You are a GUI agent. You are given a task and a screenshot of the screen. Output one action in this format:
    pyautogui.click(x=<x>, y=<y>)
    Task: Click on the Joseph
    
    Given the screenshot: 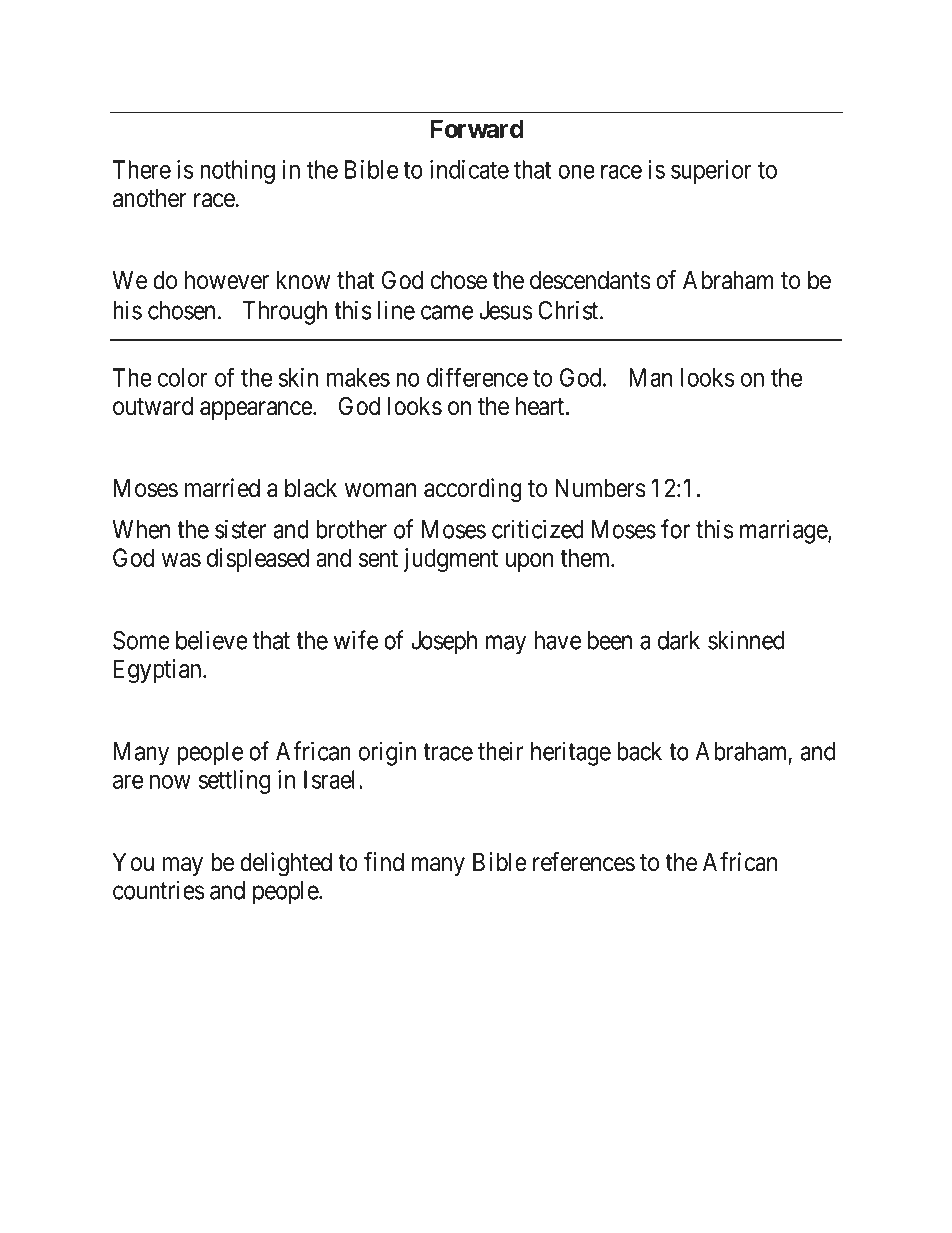 What is the action you would take?
    pyautogui.click(x=444, y=643)
